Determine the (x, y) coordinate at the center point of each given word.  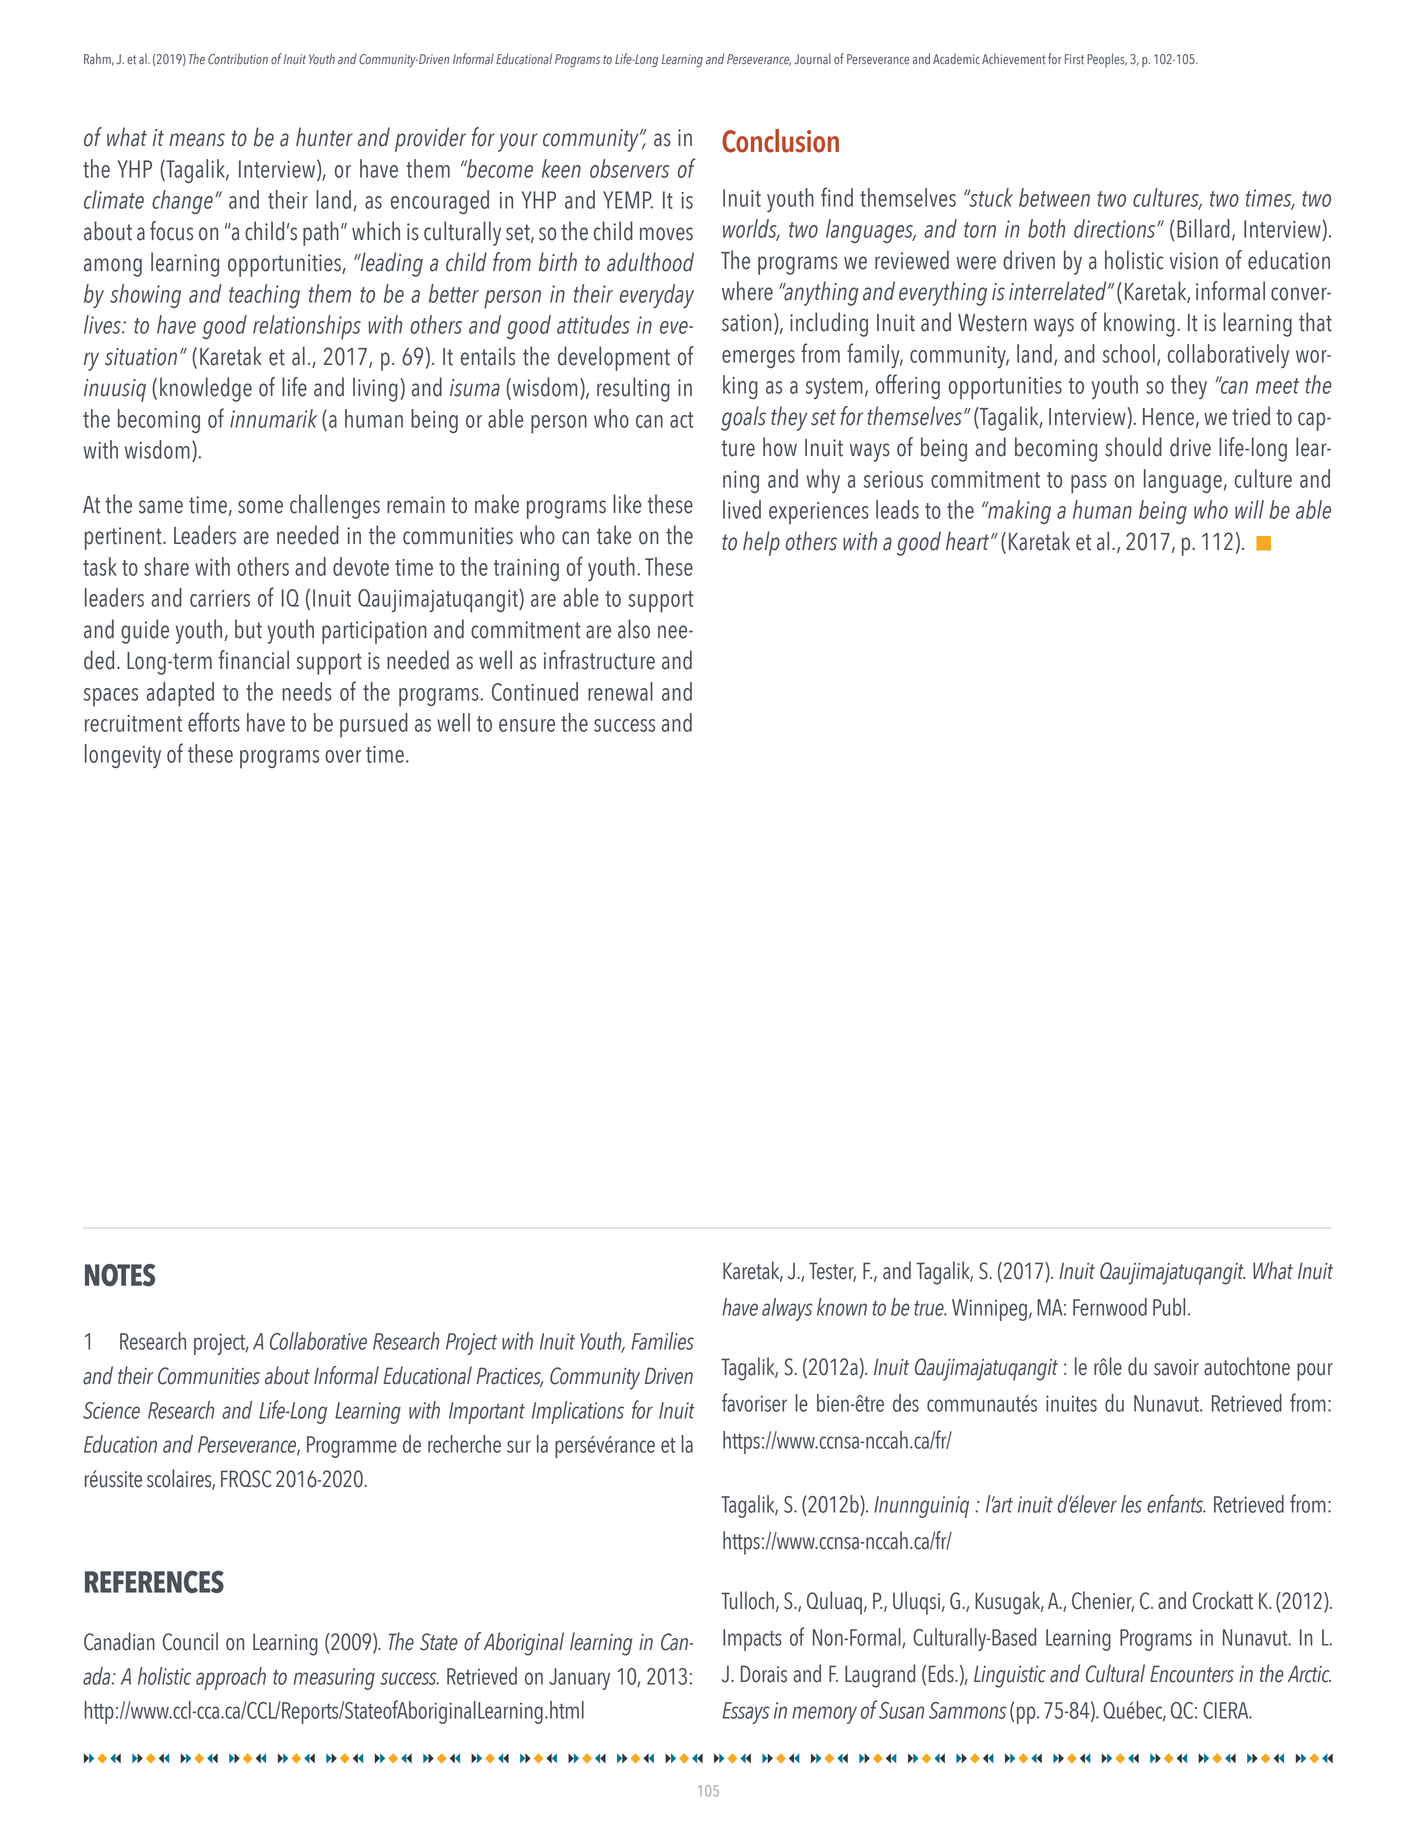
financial (254, 660)
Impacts (752, 1640)
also (634, 629)
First (1074, 59)
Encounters (1192, 1674)
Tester (832, 1272)
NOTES (120, 1275)
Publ (1169, 1307)
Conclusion (780, 141)
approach (231, 1678)
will (1249, 509)
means (197, 140)
